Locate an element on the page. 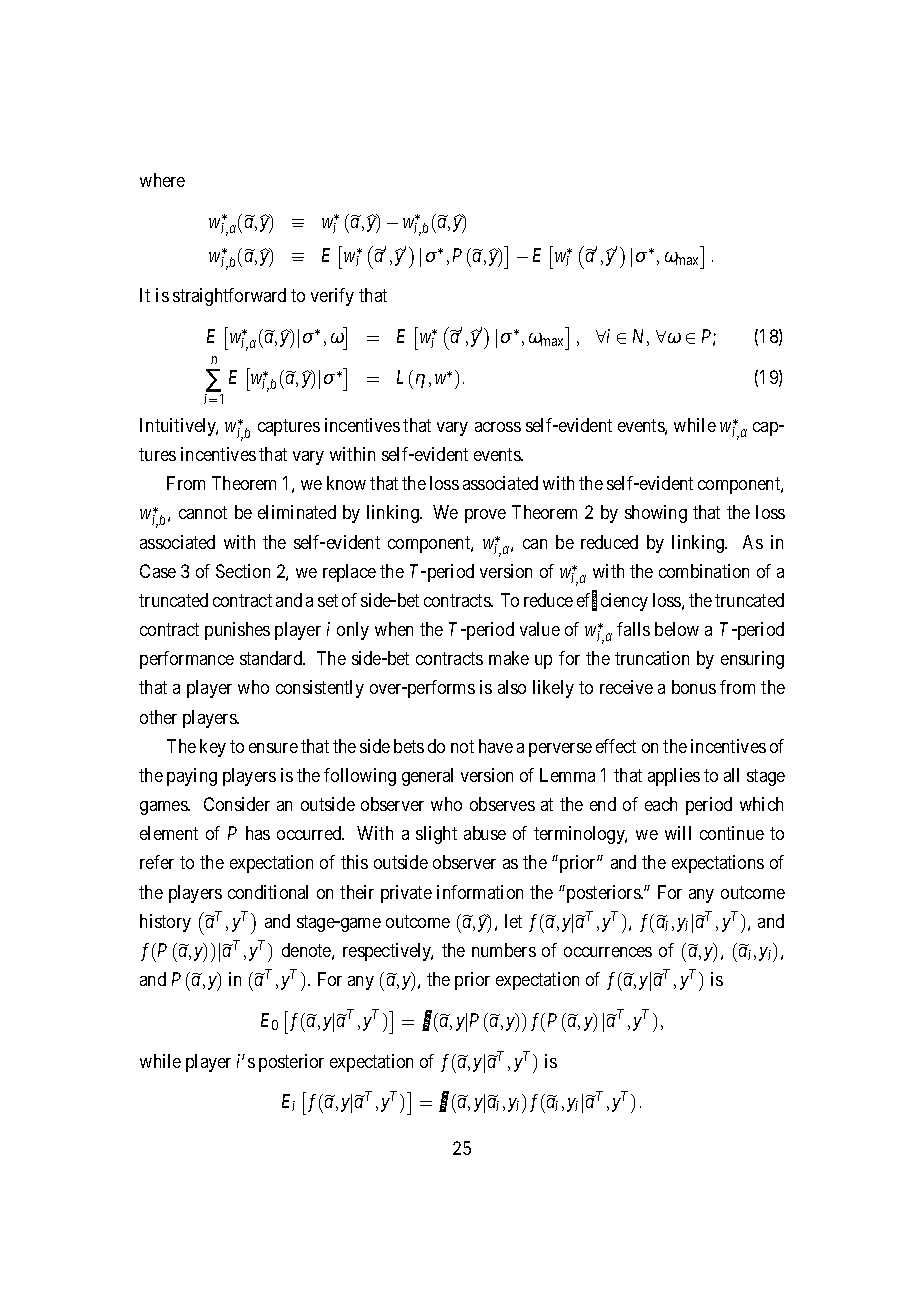 This image has width=924, height=1308. across is located at coordinates (498, 427).
